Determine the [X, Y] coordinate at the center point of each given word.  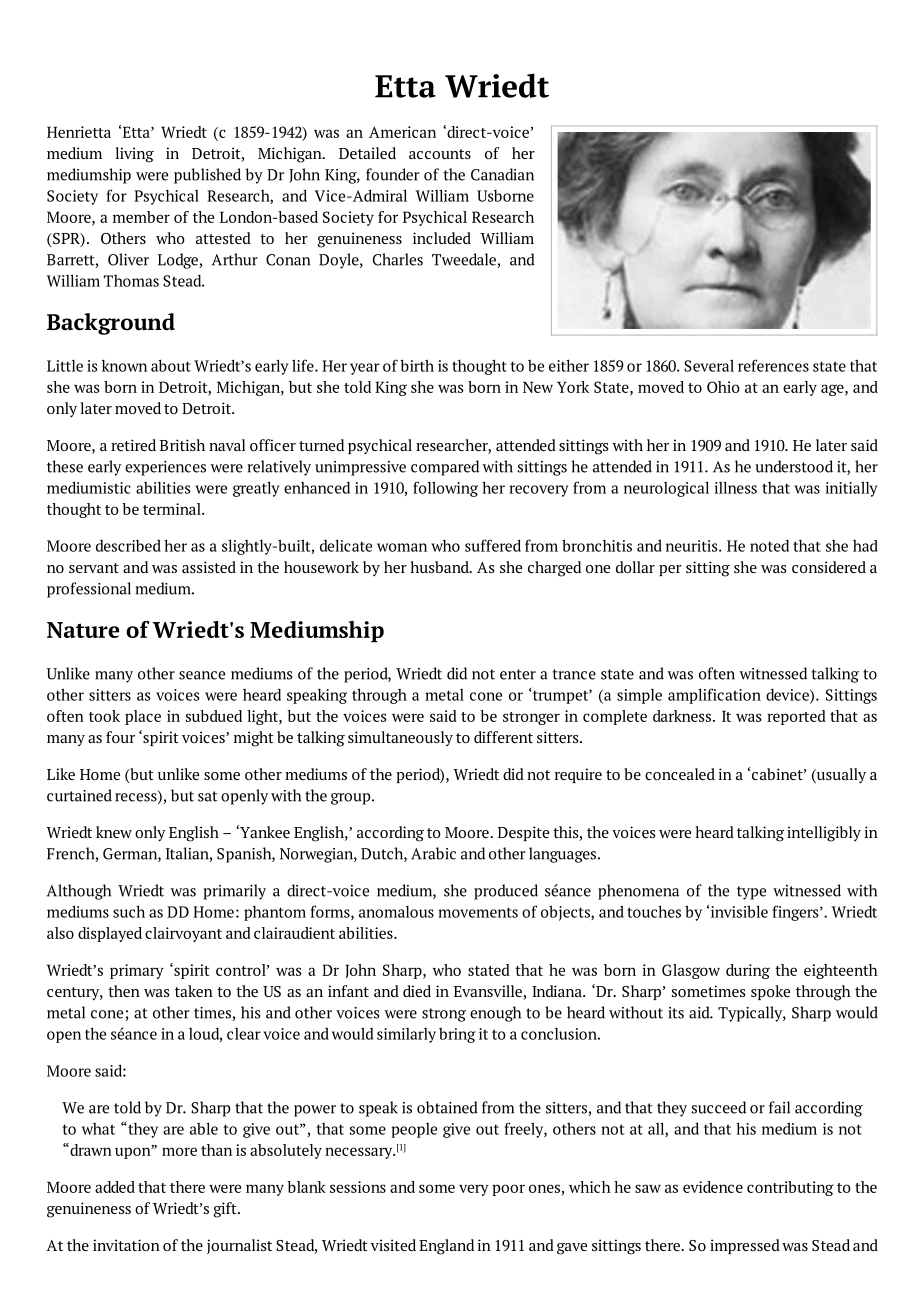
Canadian [502, 174]
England [446, 1247]
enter [518, 674]
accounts [440, 154]
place [143, 717]
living [135, 155]
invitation [126, 1245]
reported [796, 717]
